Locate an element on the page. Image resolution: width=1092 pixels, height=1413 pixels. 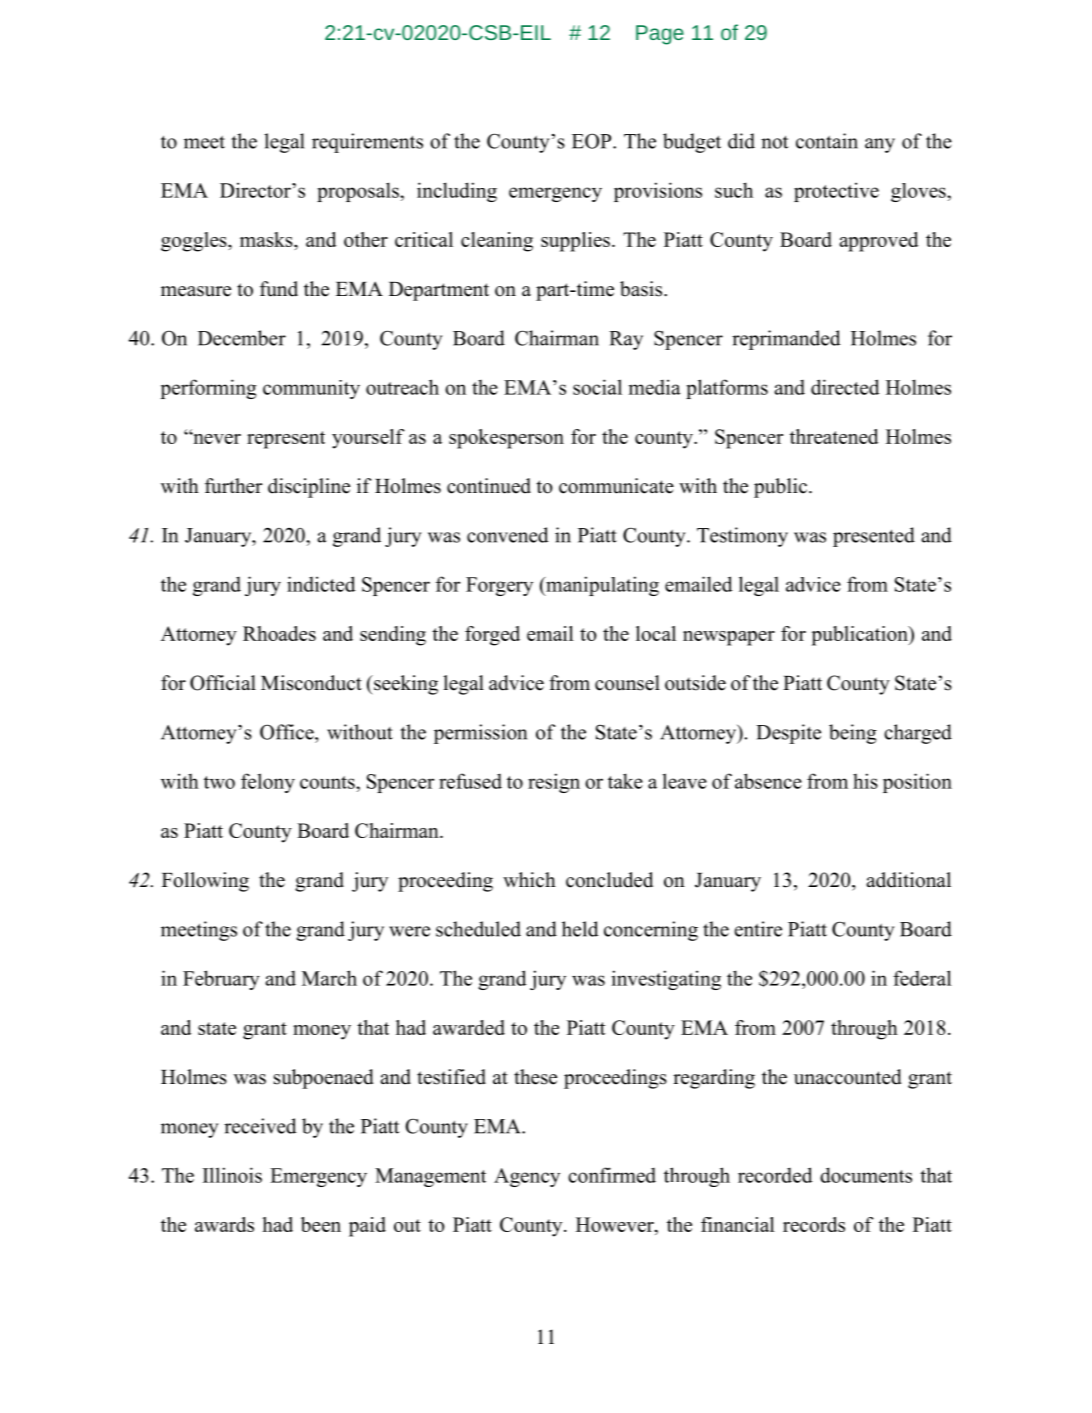
Office is located at coordinates (288, 732).
